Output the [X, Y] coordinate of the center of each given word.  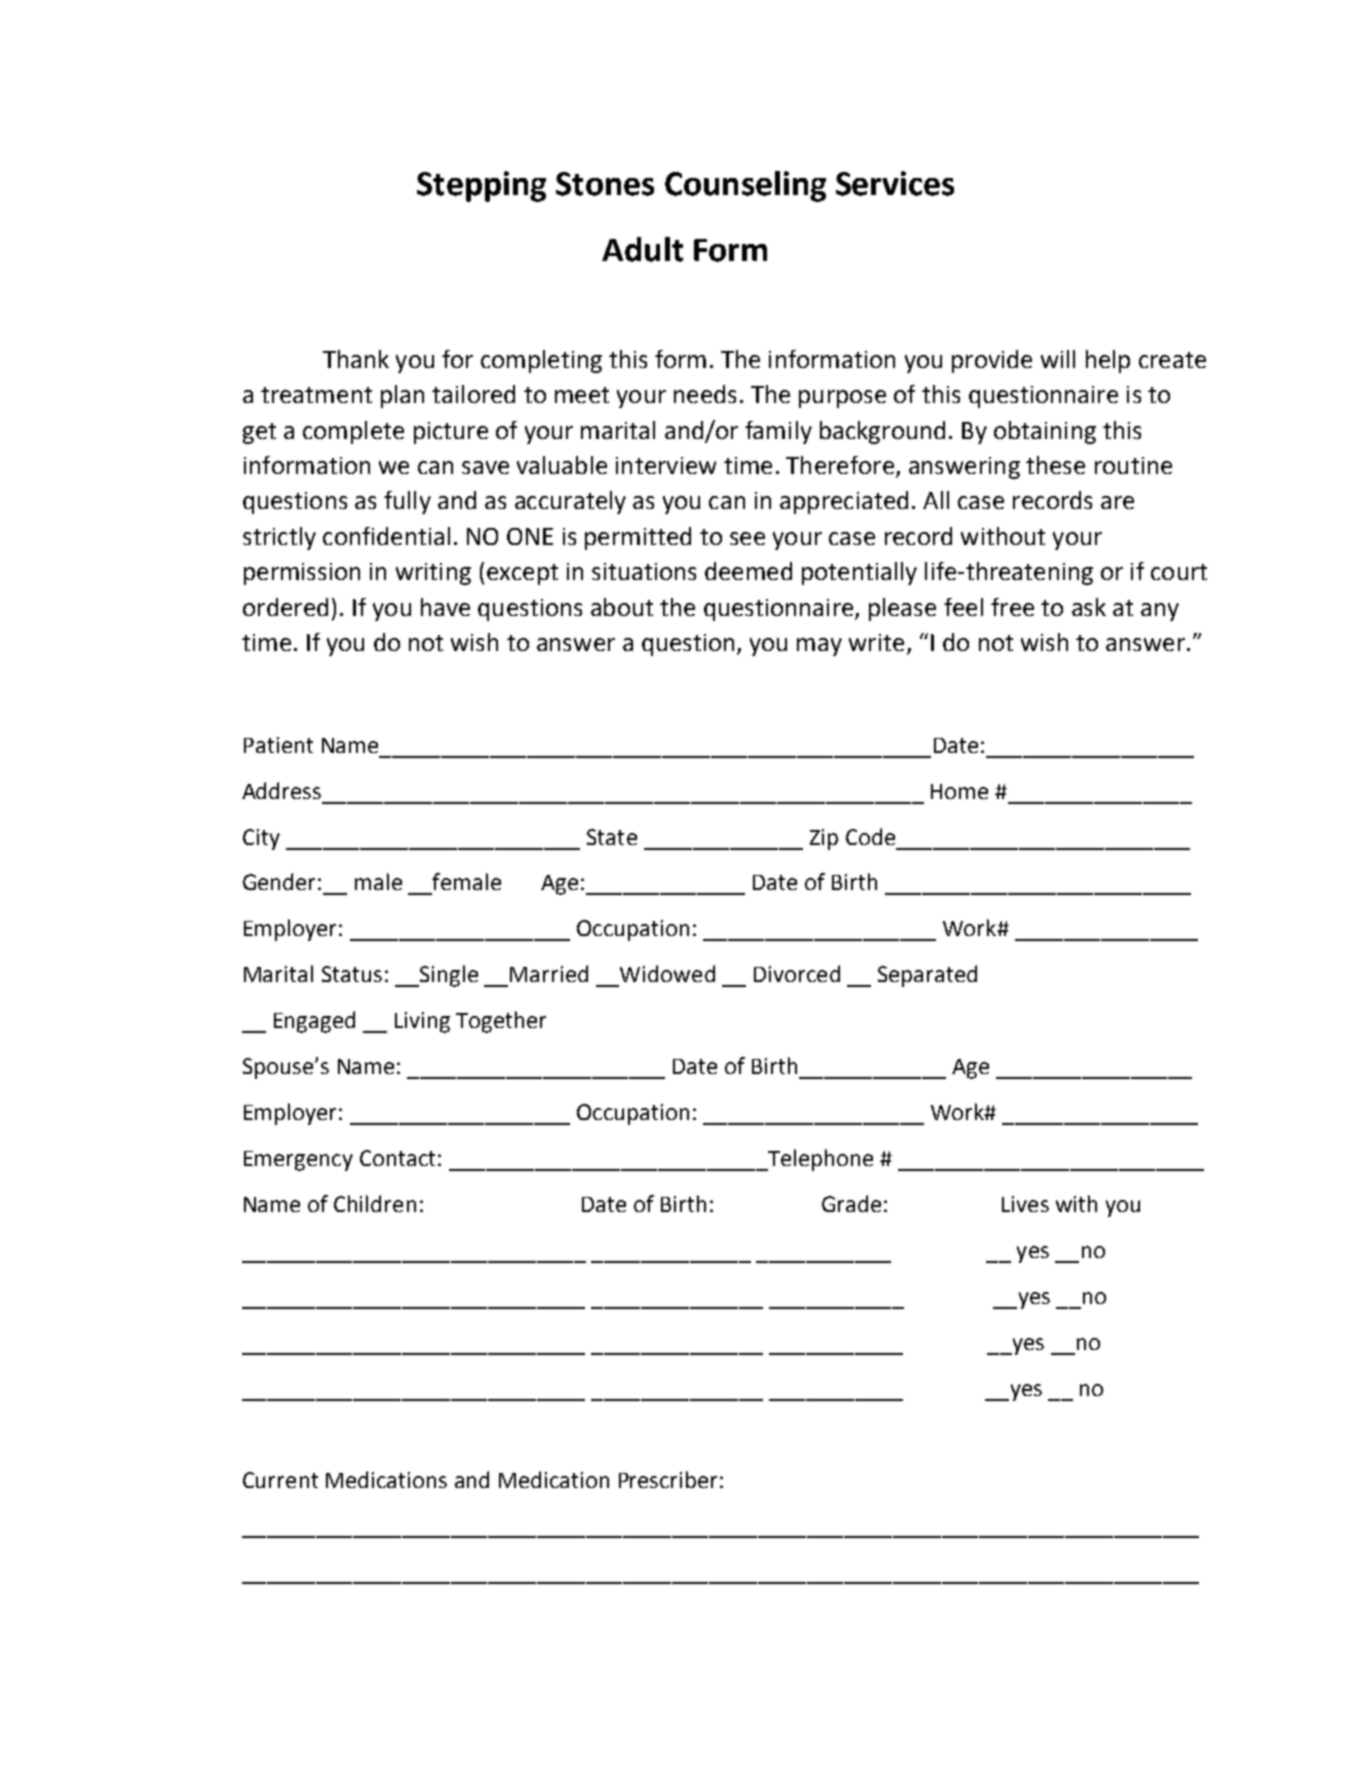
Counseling [745, 186]
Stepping [481, 186]
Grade [851, 1203]
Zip [824, 839]
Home [959, 791]
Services [895, 183]
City [261, 839]
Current [280, 1480]
